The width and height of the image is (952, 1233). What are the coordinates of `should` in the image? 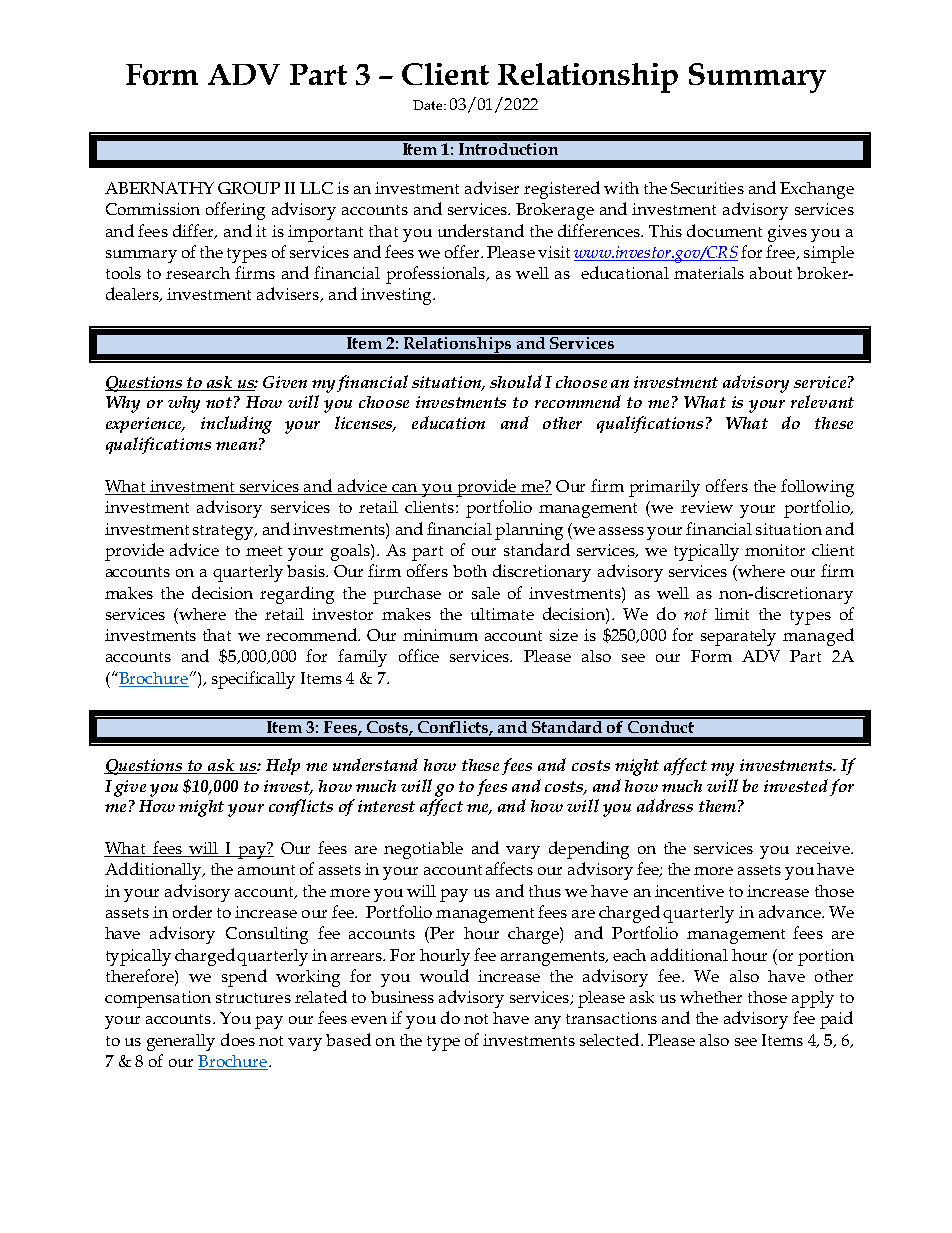 It's located at (516, 381).
